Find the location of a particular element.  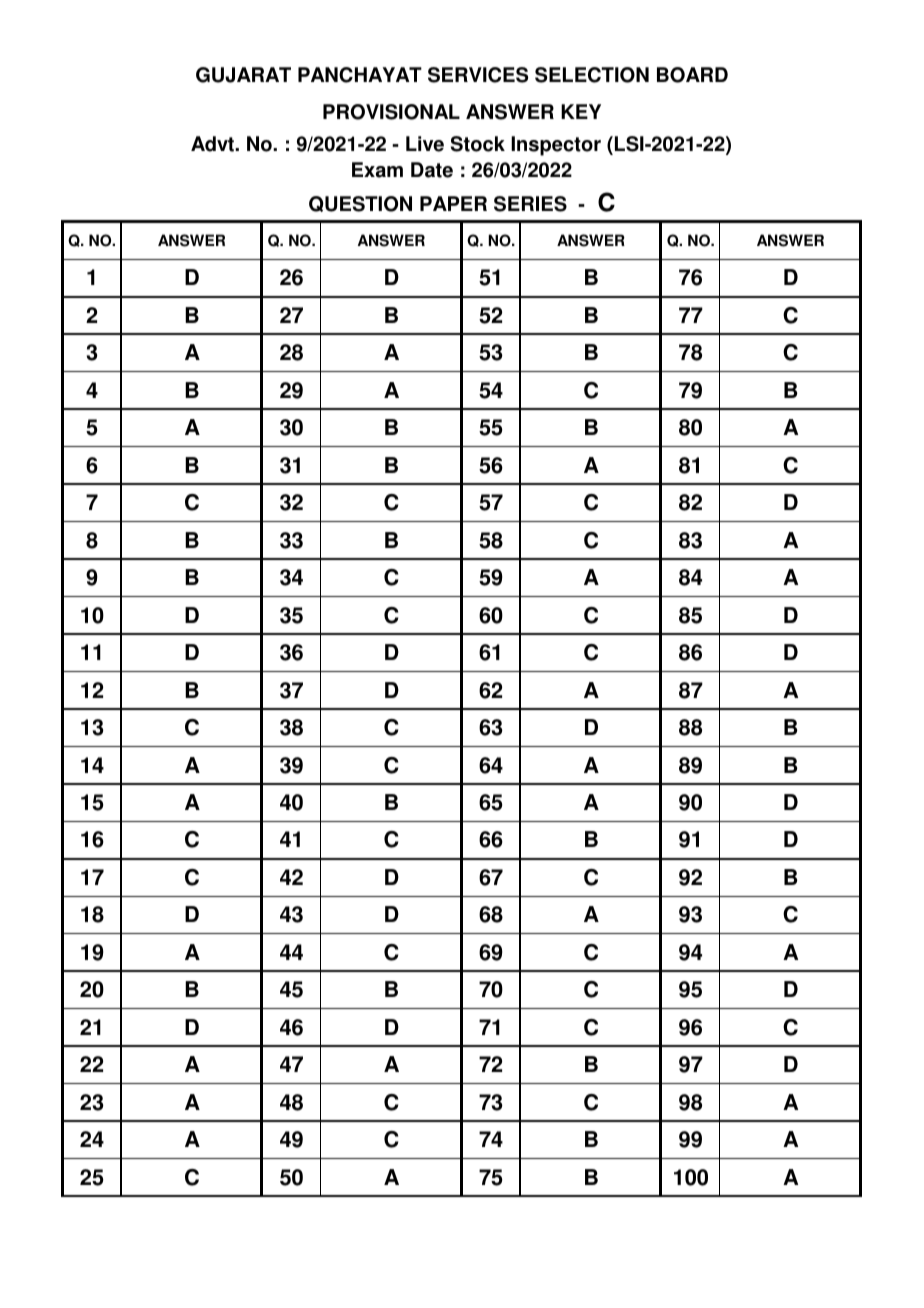

Exam is located at coordinates (377, 170).
